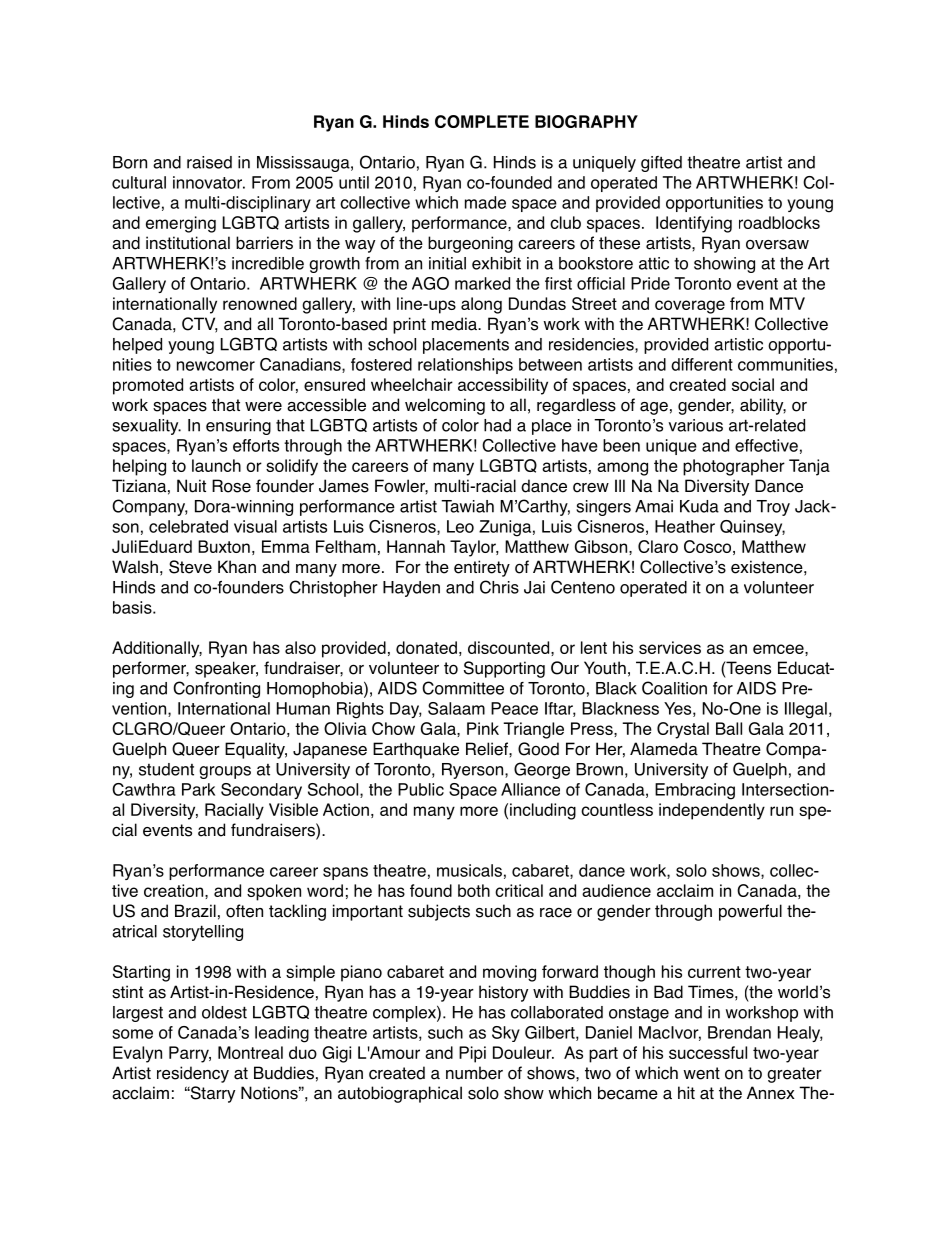 The width and height of the screenshot is (952, 1233). Describe the element at coordinates (482, 121) in the screenshot. I see `COMPLETE` at that location.
